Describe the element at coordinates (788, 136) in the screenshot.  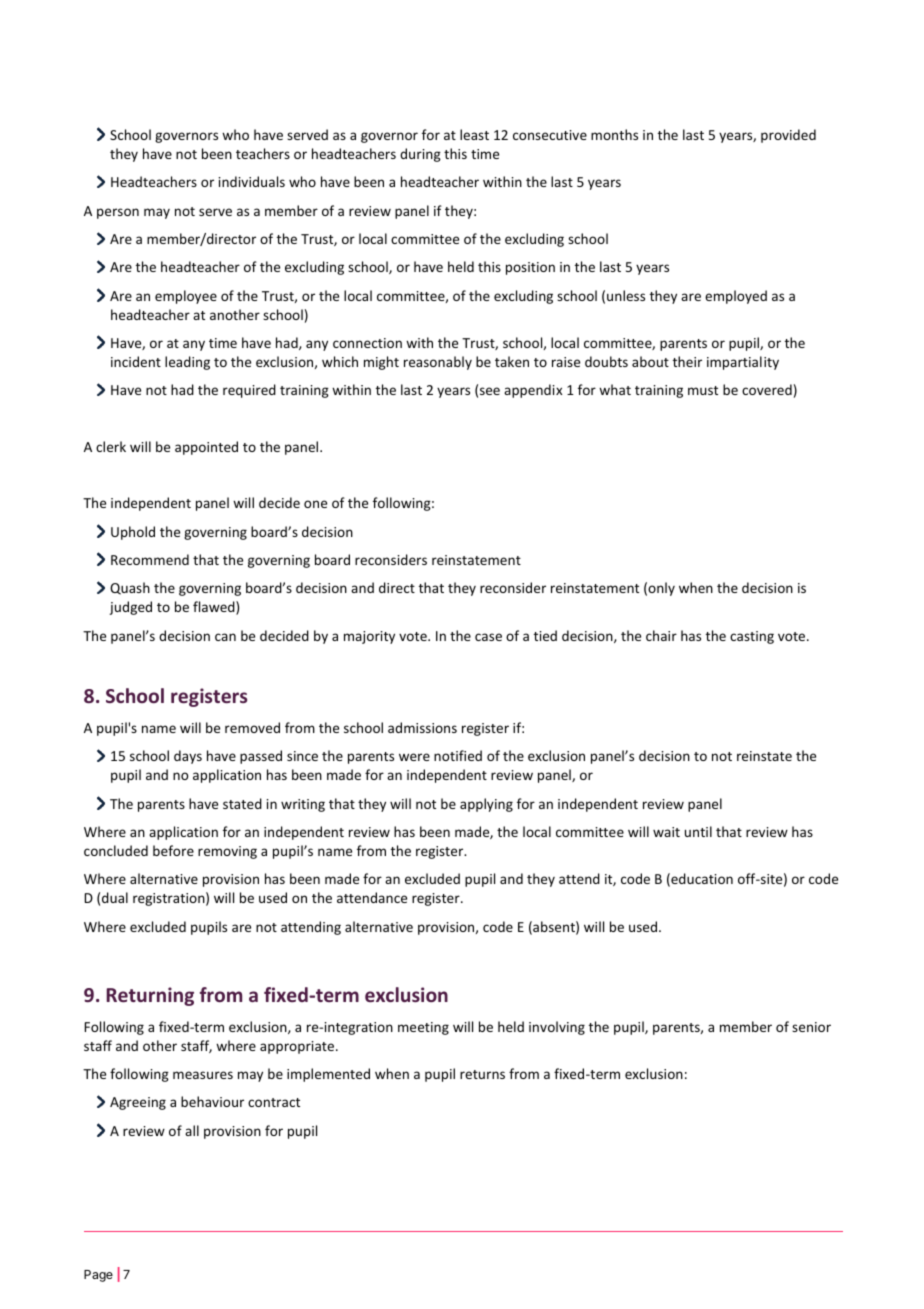
I see `provided` at that location.
